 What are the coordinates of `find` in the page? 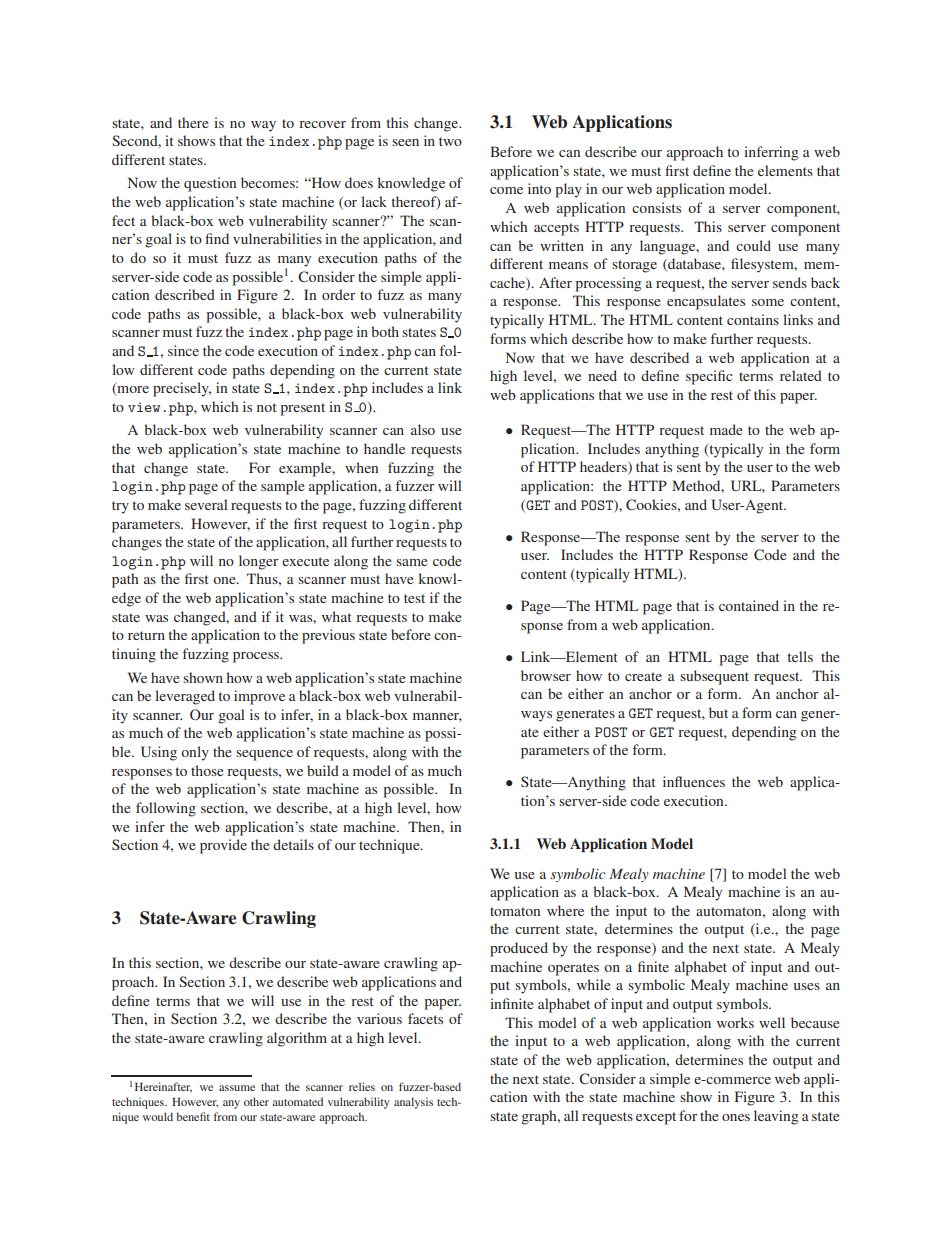 It's located at (217, 238).
